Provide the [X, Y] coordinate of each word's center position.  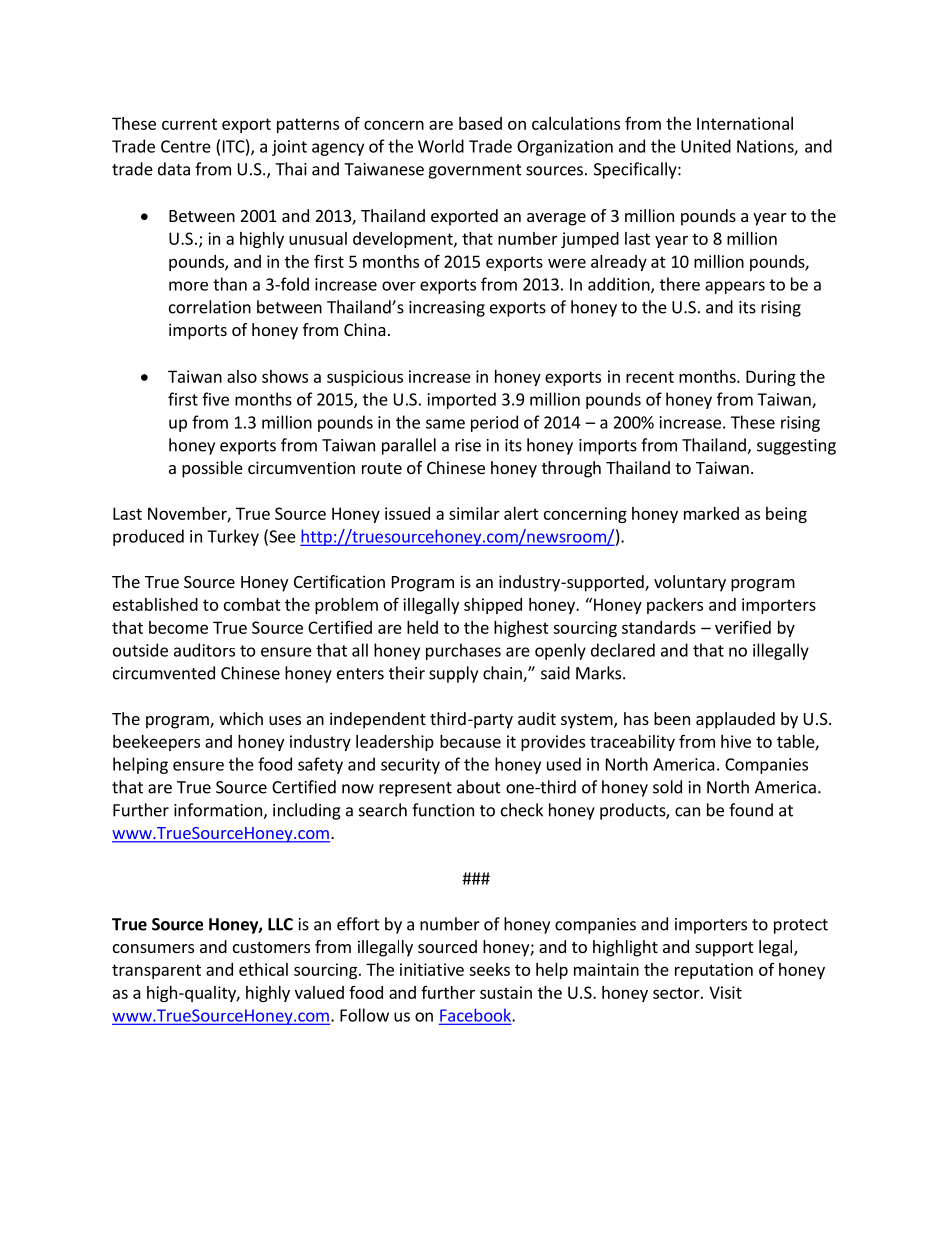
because [470, 741]
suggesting [796, 447]
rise [468, 445]
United [706, 146]
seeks [489, 969]
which [241, 718]
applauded [735, 720]
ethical [263, 969]
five [215, 399]
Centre [186, 146]
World [441, 146]
